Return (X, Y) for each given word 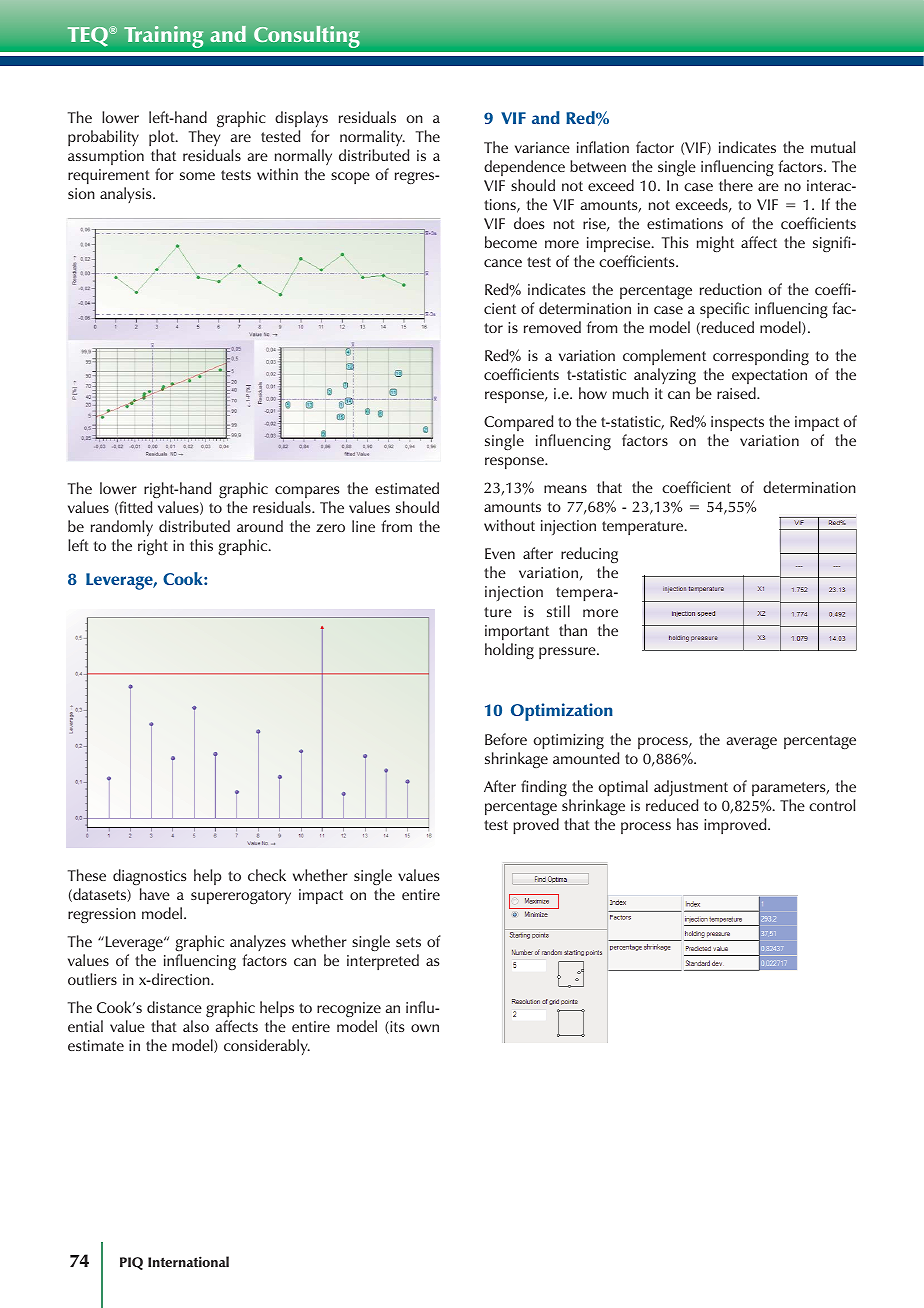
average (752, 743)
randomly (122, 528)
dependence (524, 168)
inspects (737, 423)
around (260, 526)
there (736, 185)
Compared (518, 423)
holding (509, 651)
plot (163, 138)
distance (174, 1007)
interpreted (383, 962)
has (687, 824)
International (188, 1261)
